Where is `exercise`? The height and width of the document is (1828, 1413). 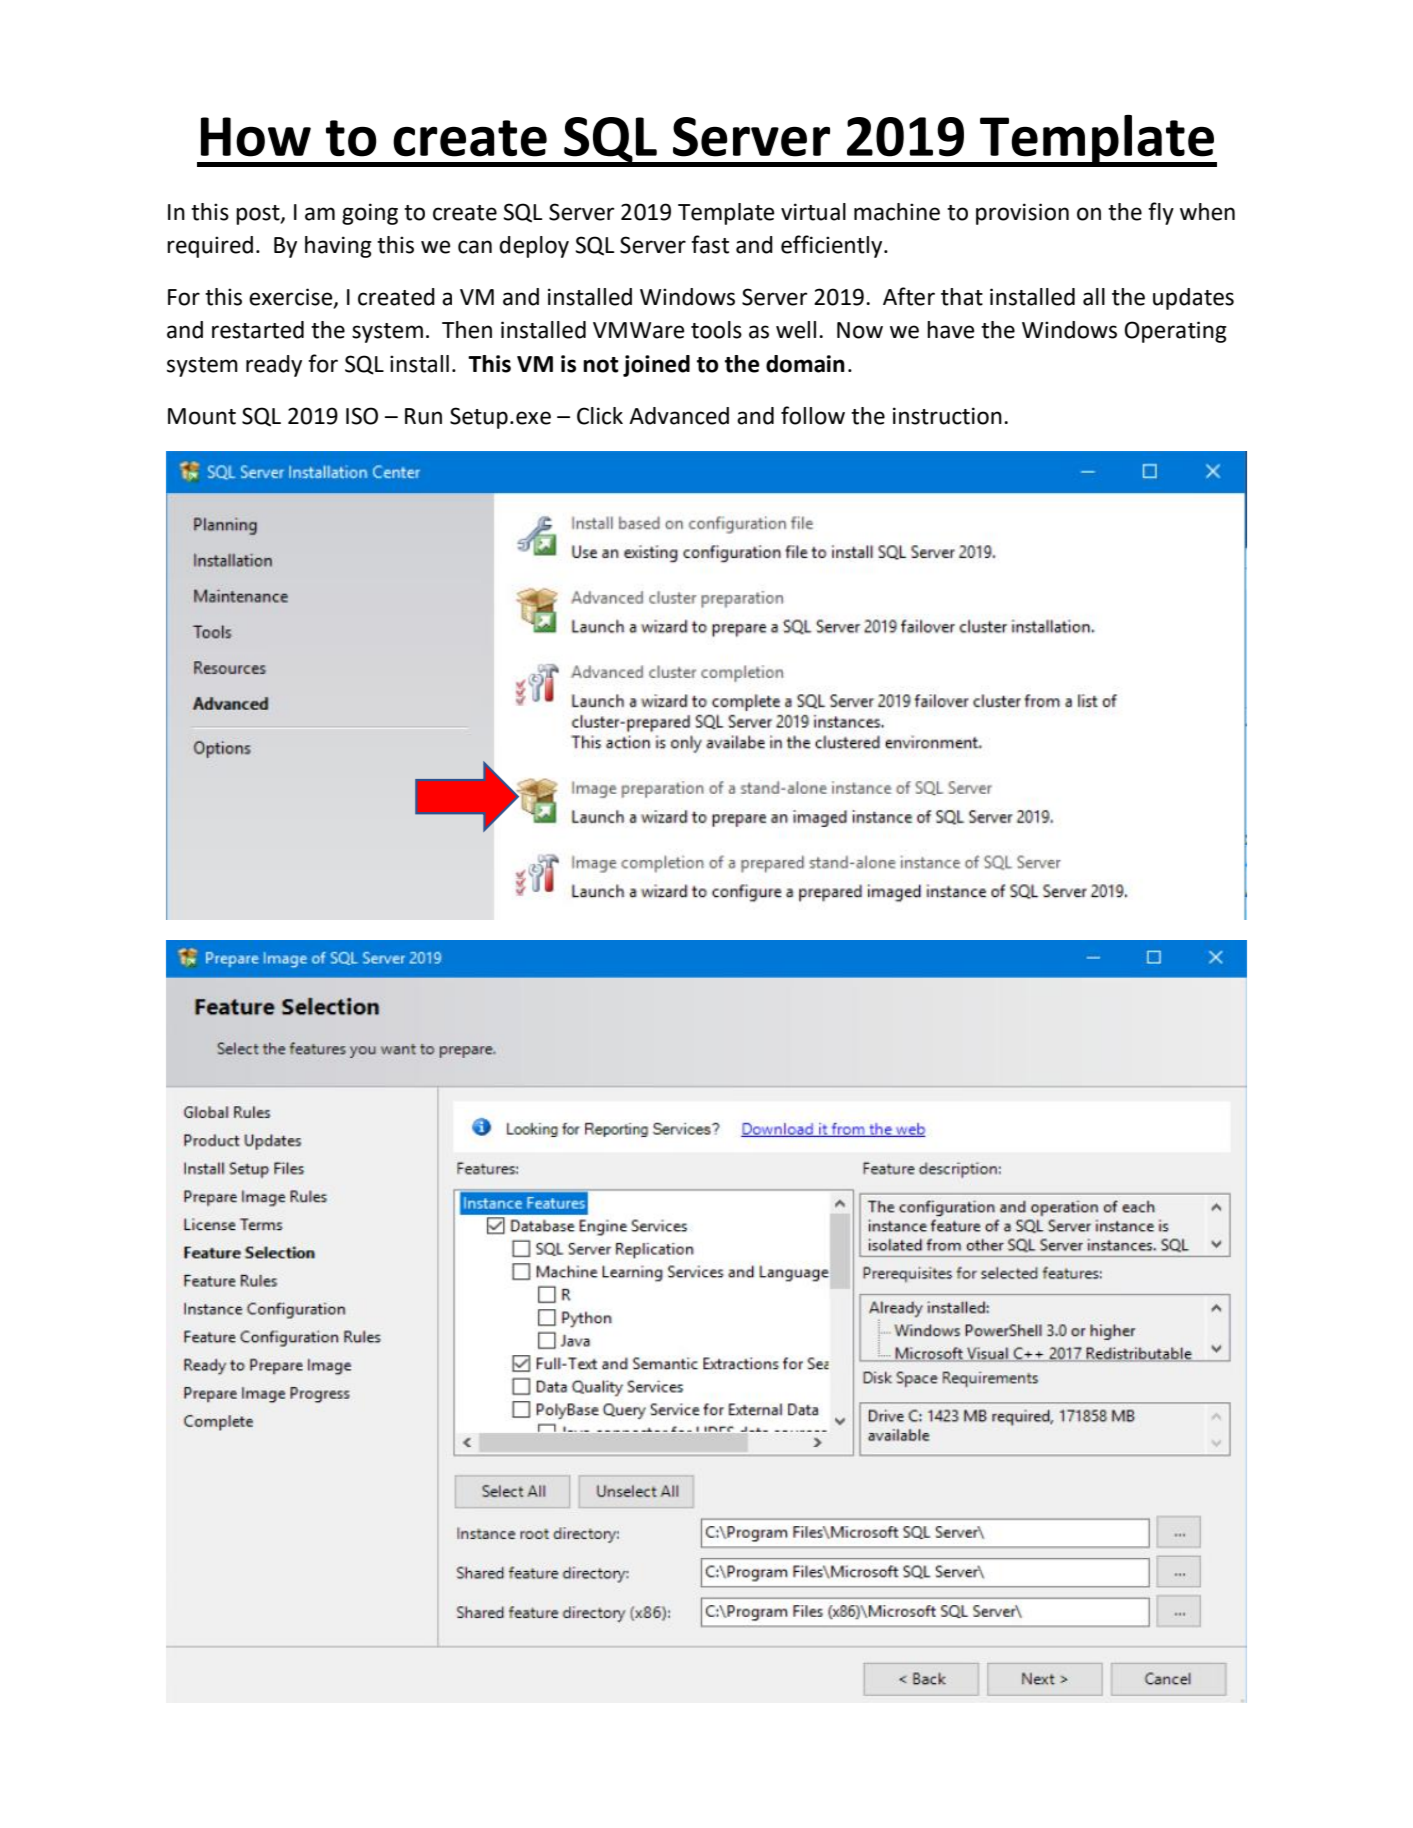 exercise is located at coordinates (292, 298).
